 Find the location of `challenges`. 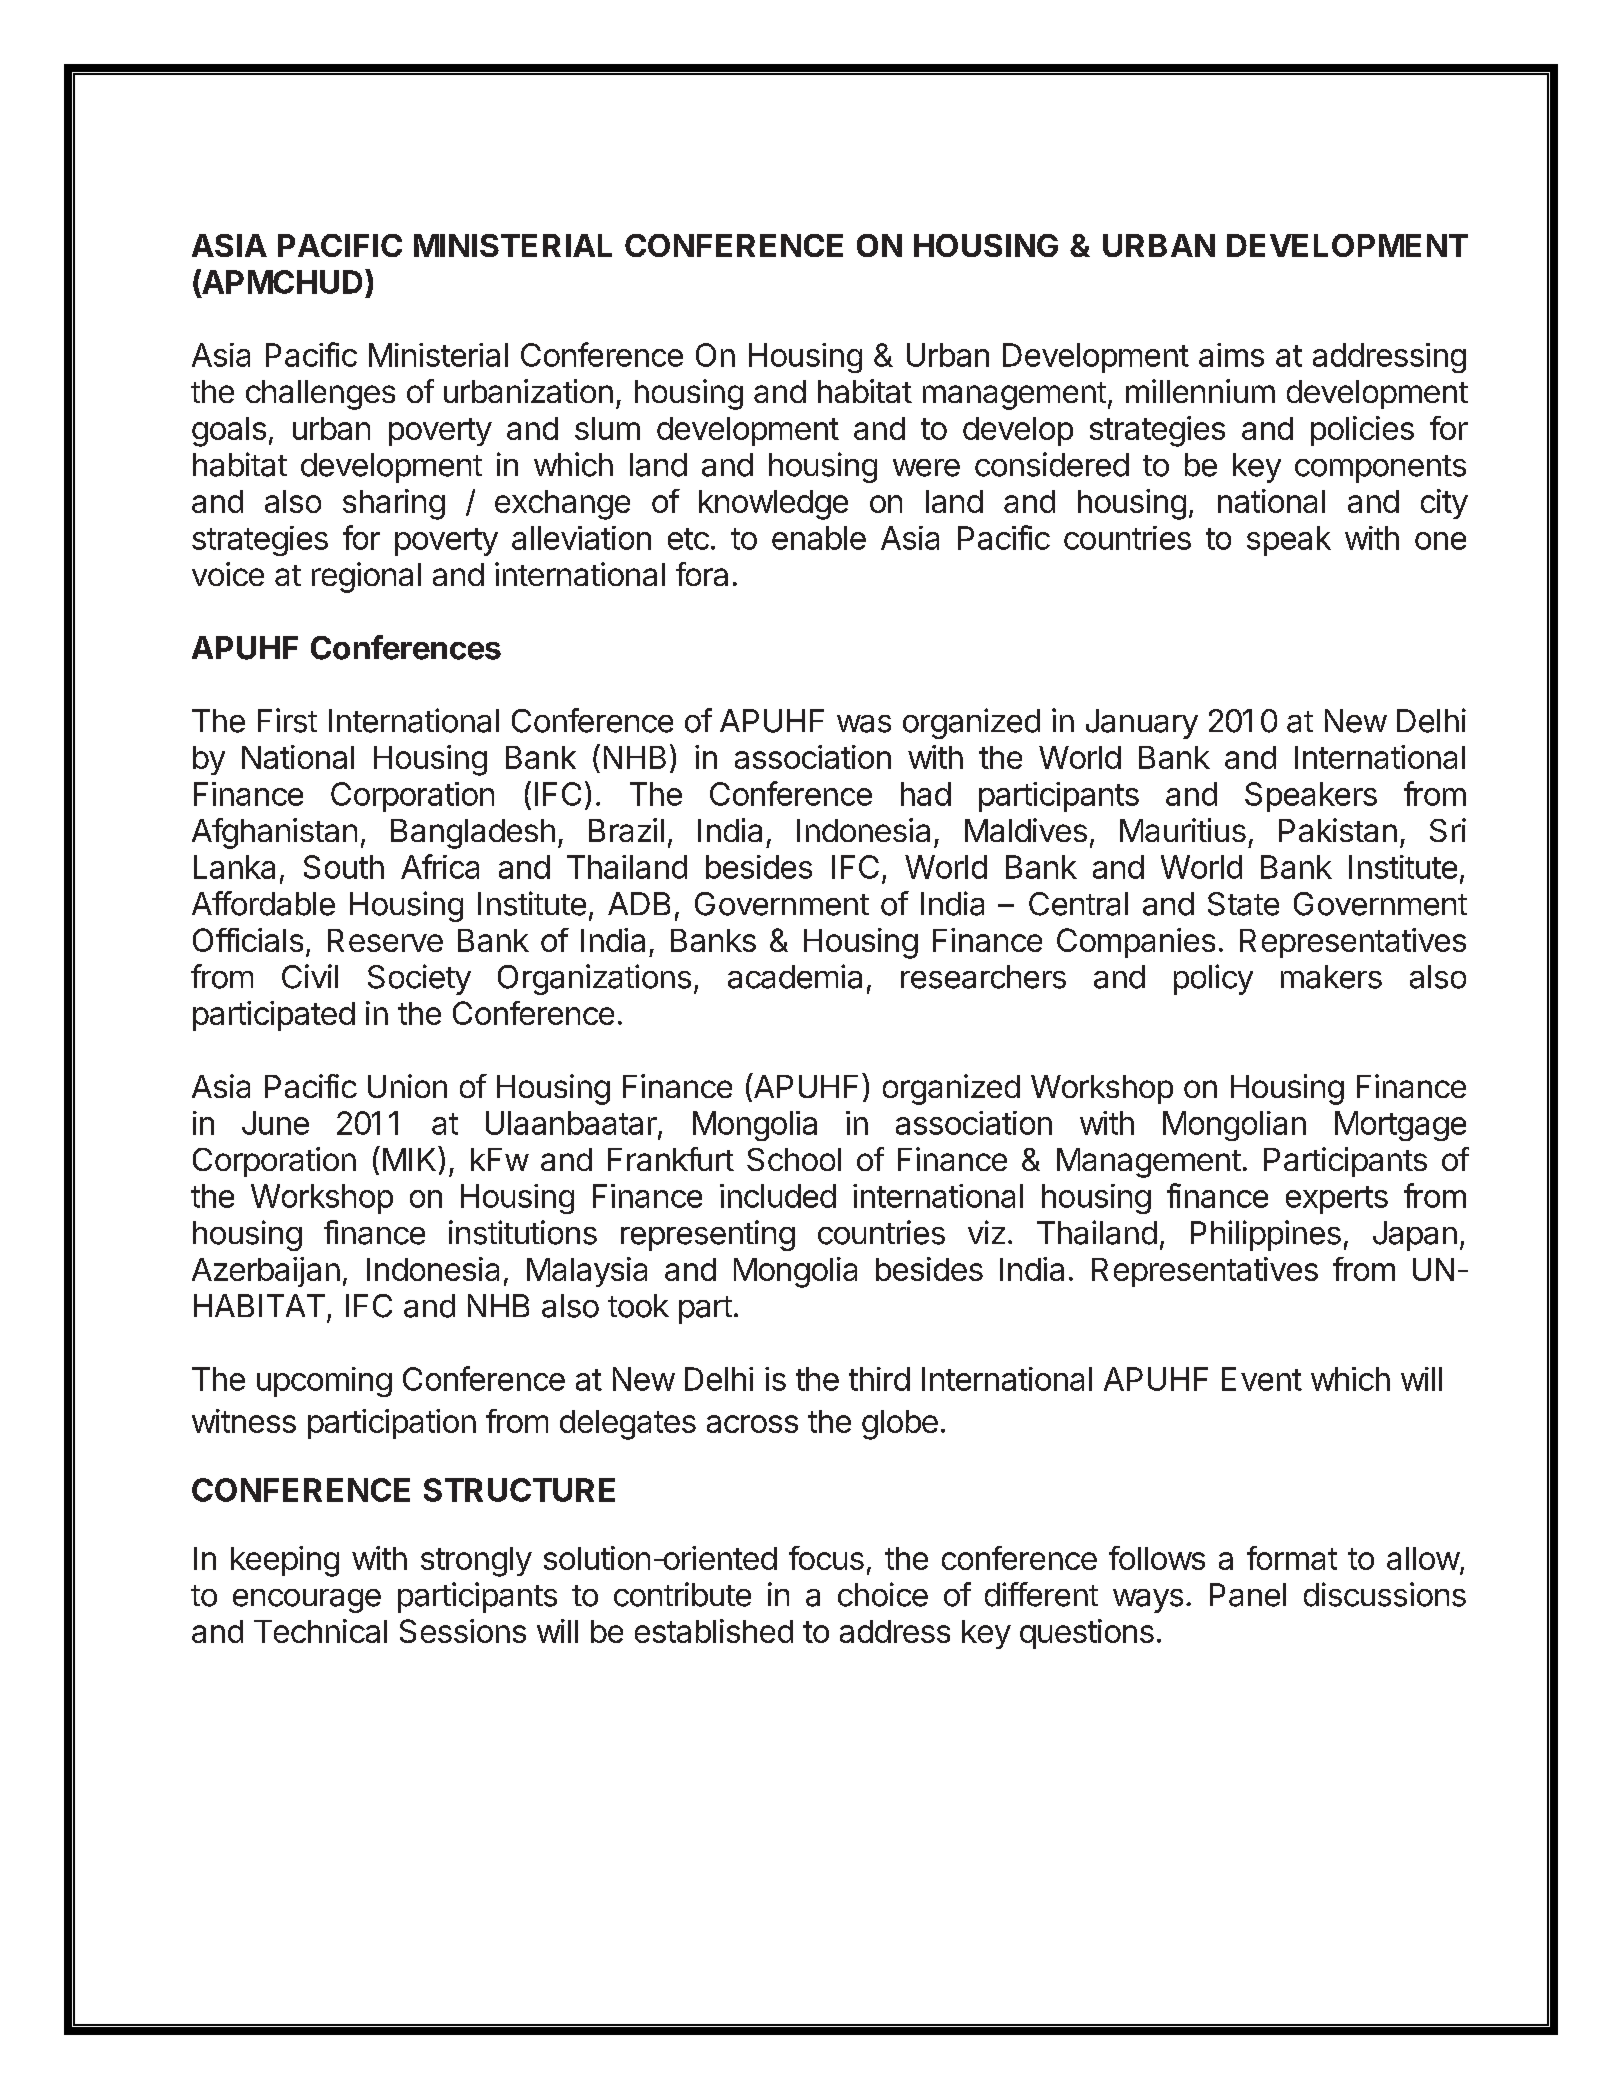

challenges is located at coordinates (320, 395).
